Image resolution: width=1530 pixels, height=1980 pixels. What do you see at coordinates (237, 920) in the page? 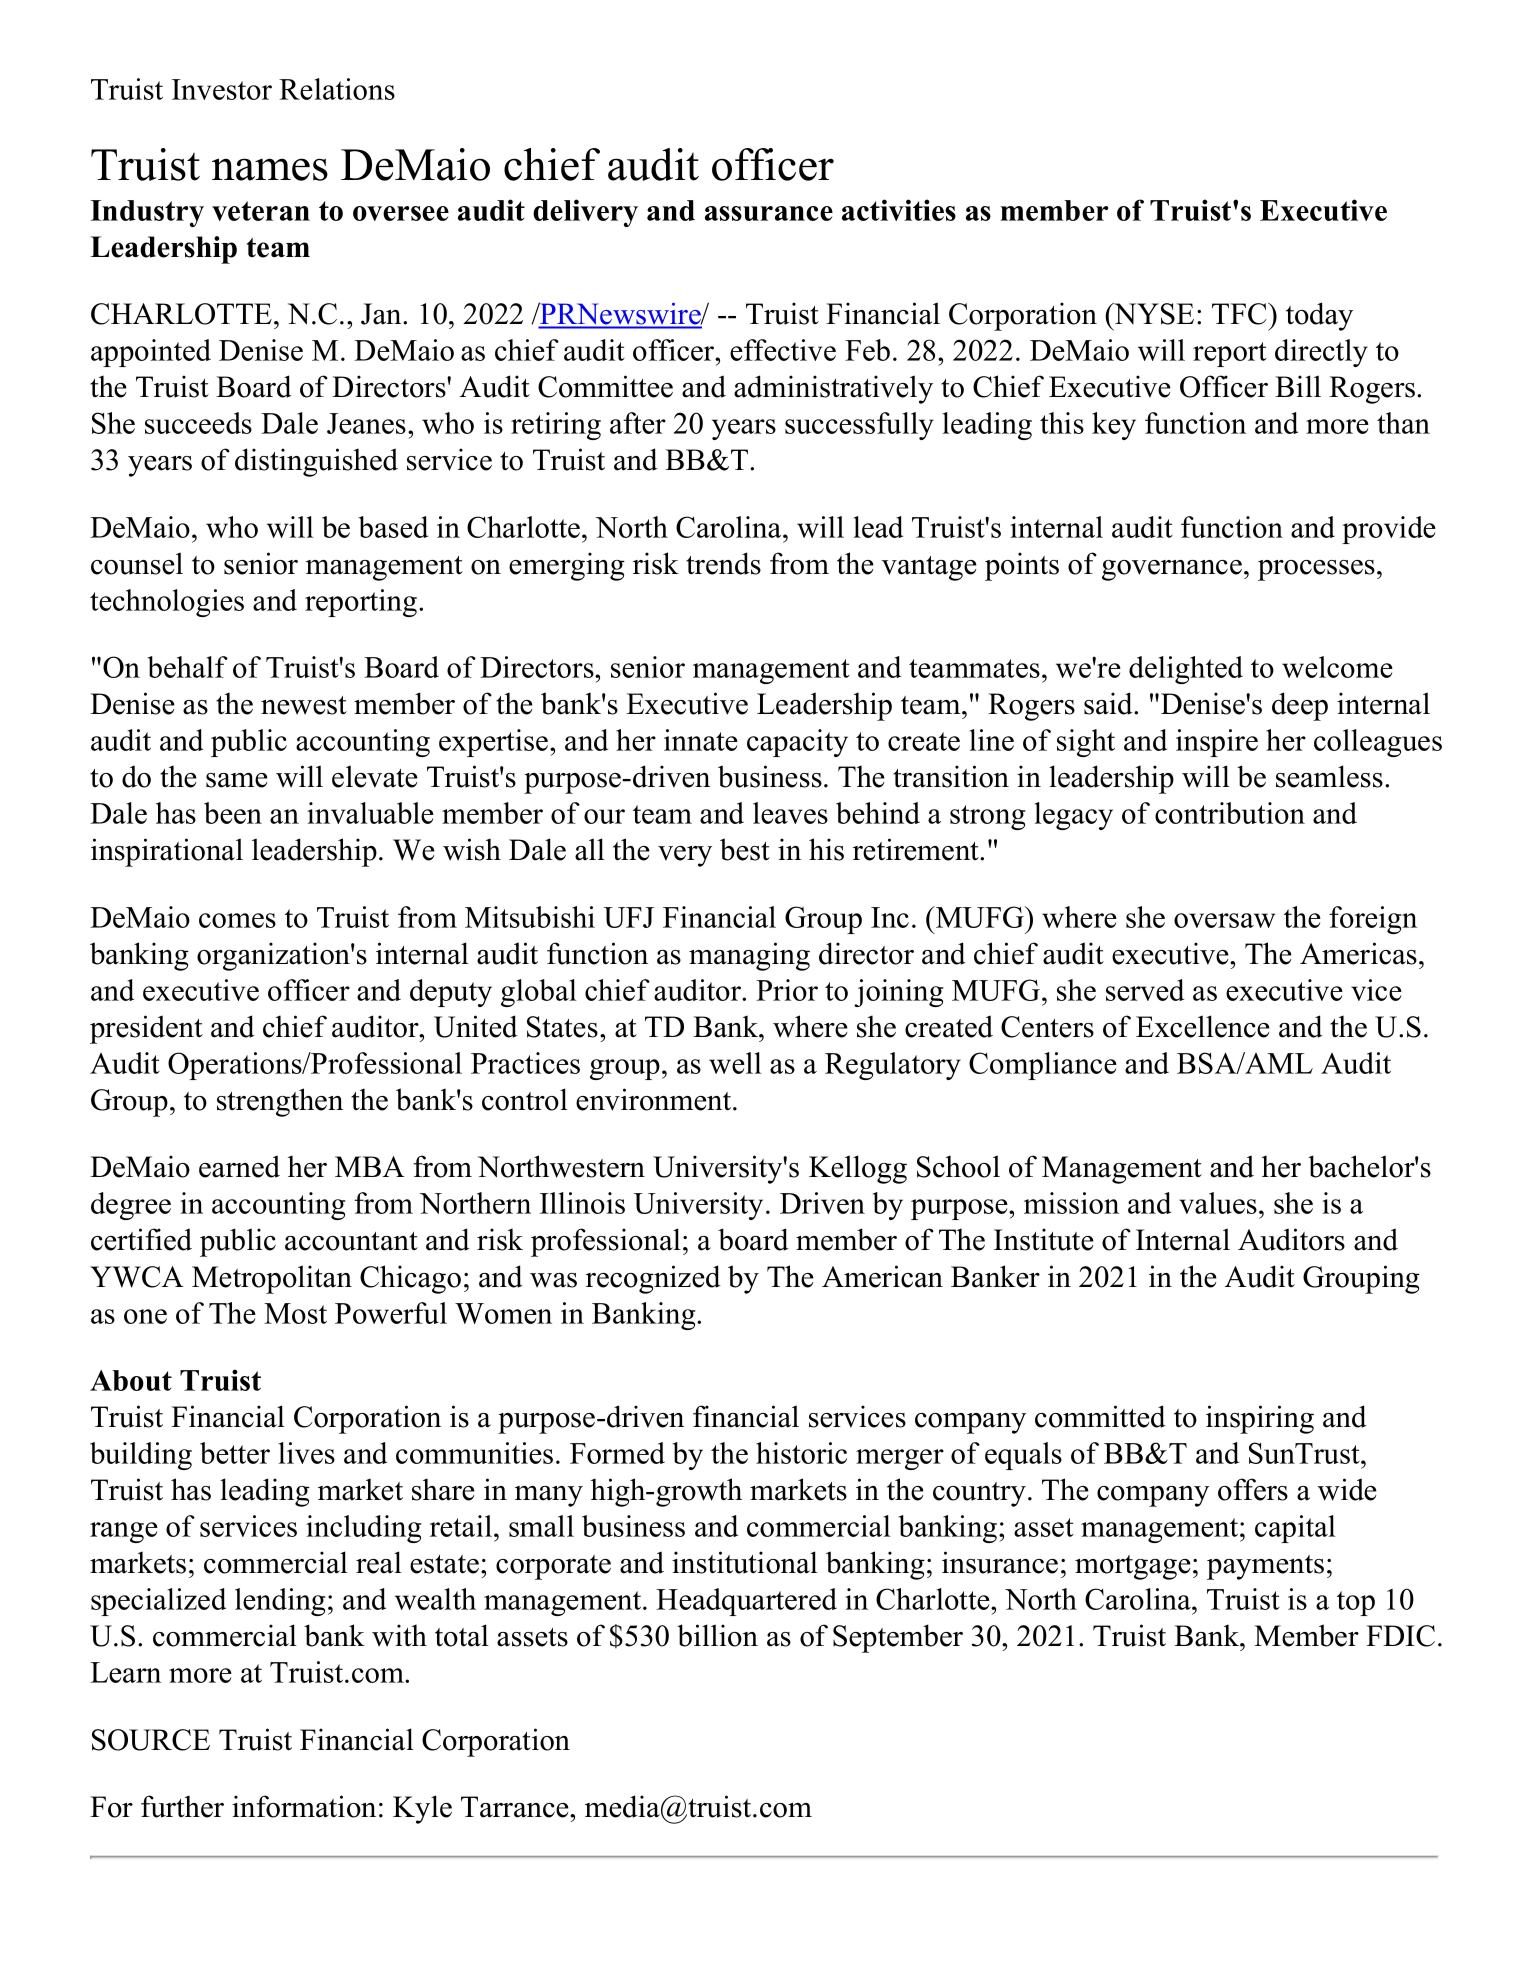
I see `comes` at bounding box center [237, 920].
